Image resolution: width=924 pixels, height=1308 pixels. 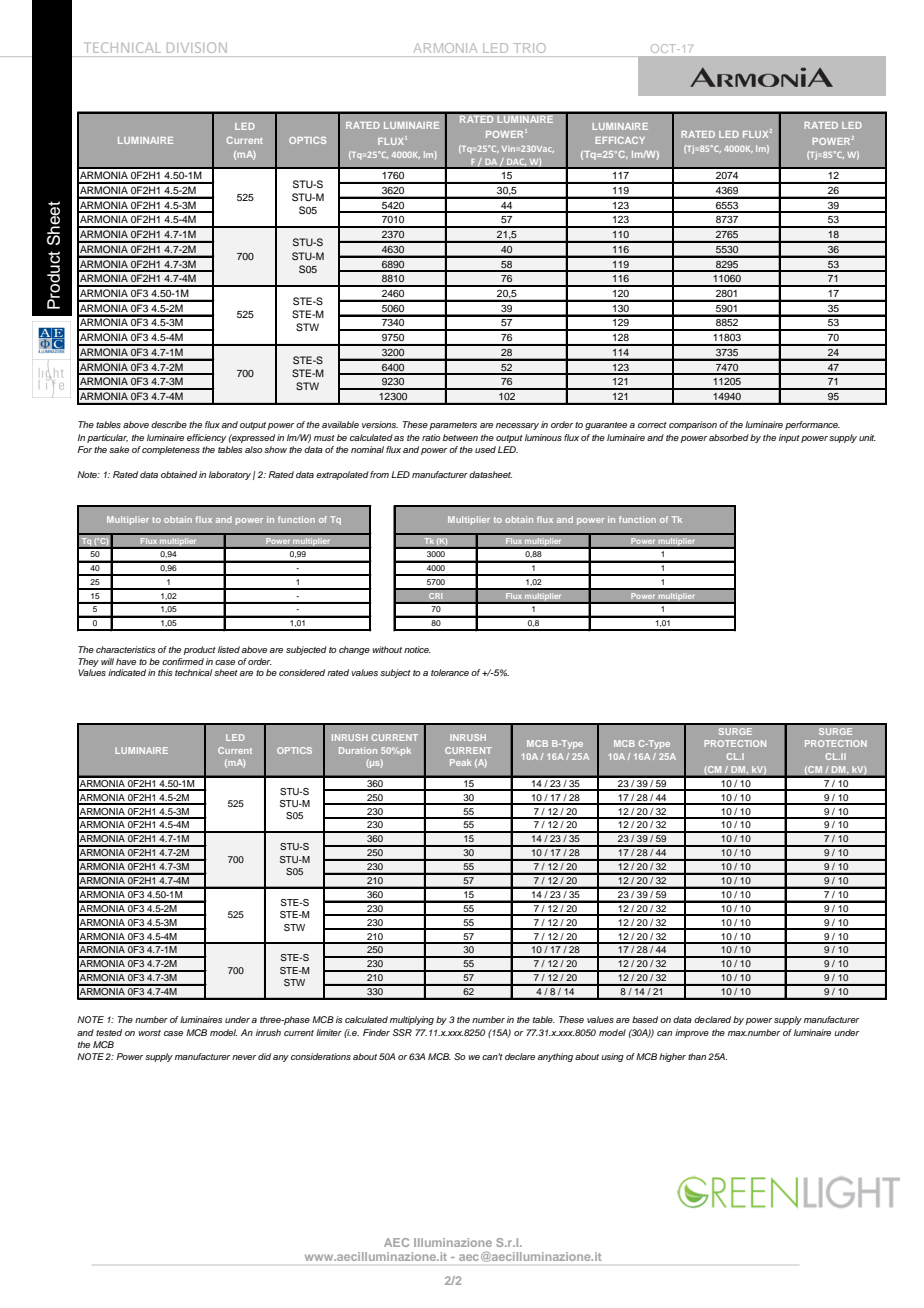 What do you see at coordinates (789, 438) in the page?
I see `input` at bounding box center [789, 438].
